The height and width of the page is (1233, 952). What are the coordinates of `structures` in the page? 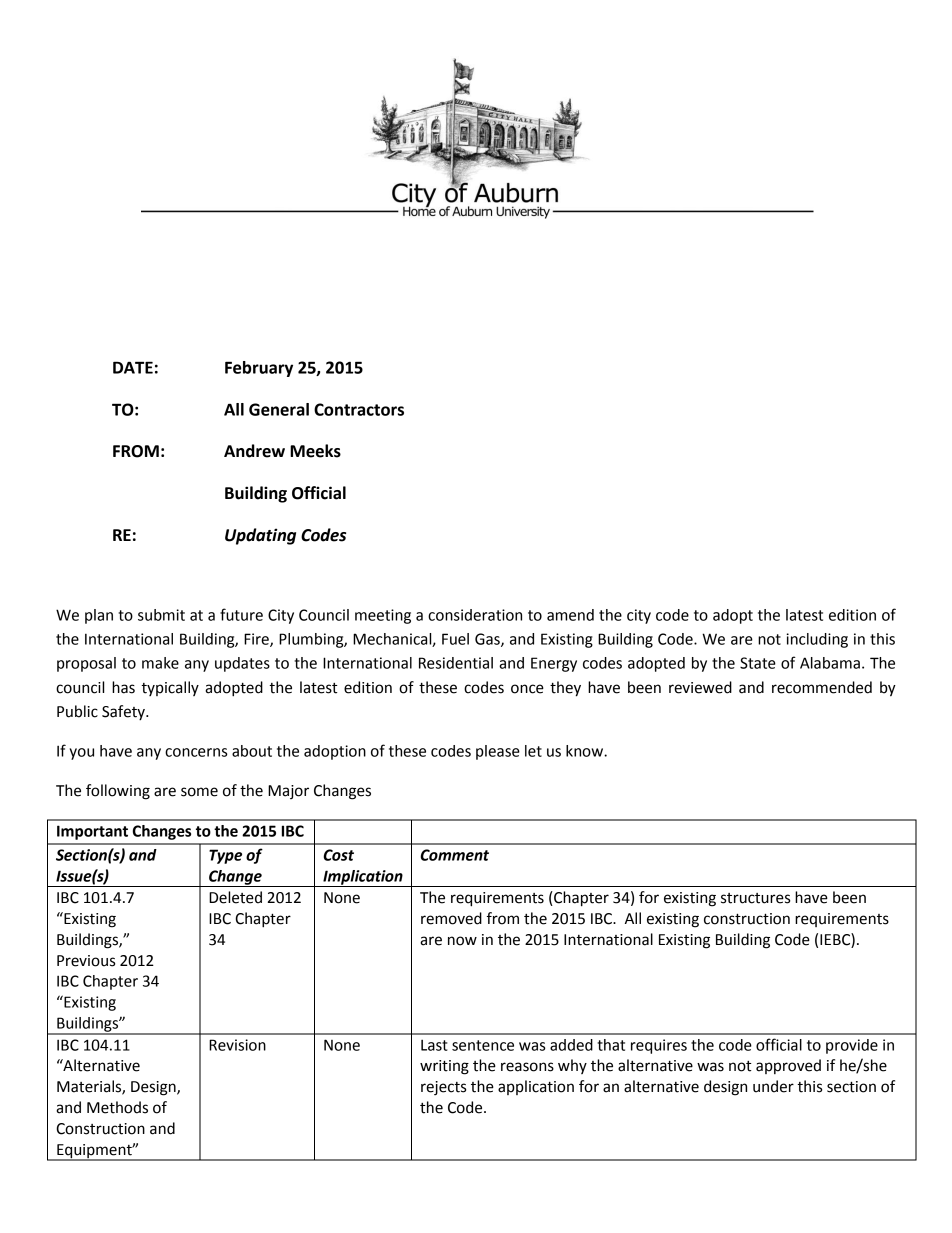 It's located at (755, 898).
